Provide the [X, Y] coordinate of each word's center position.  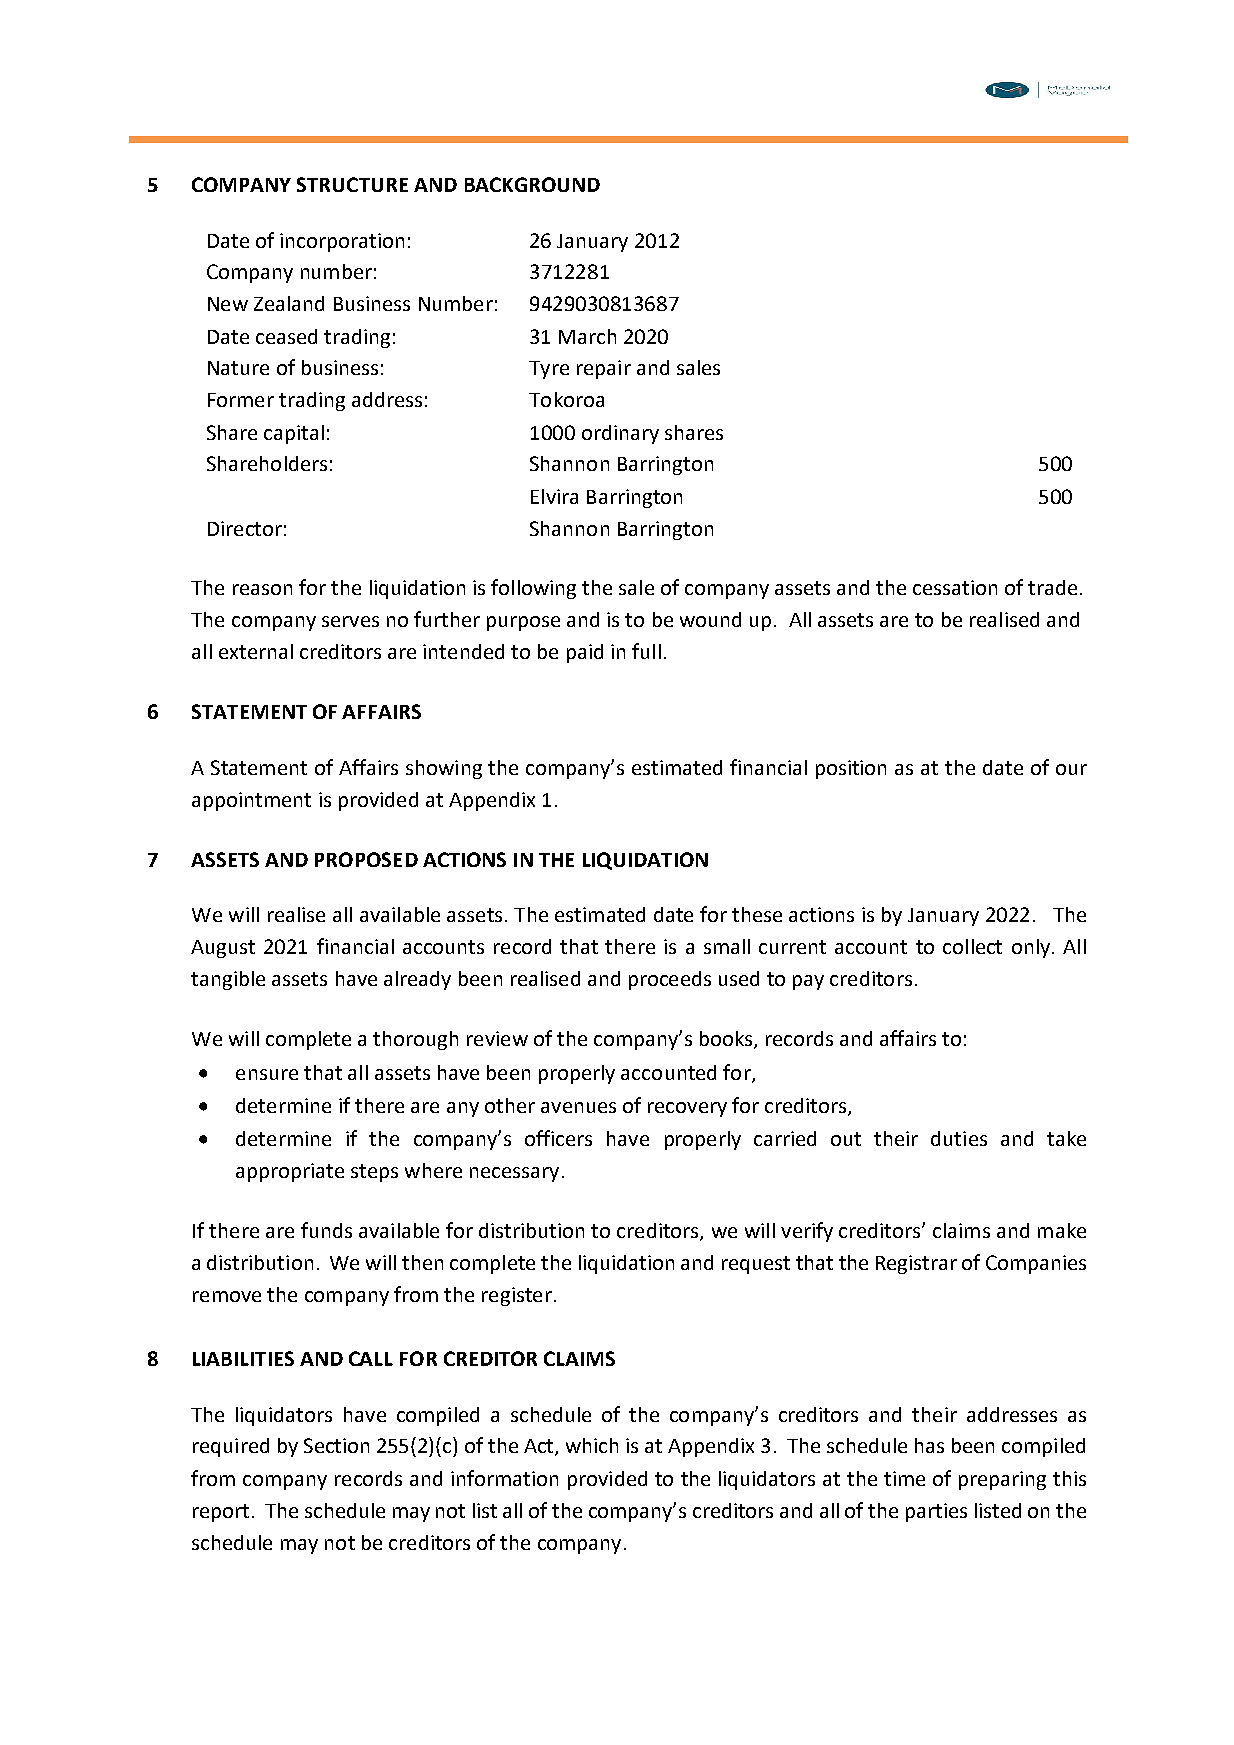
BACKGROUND [532, 184]
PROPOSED [366, 859]
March [587, 336]
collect [972, 946]
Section [336, 1445]
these [757, 914]
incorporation [342, 242]
